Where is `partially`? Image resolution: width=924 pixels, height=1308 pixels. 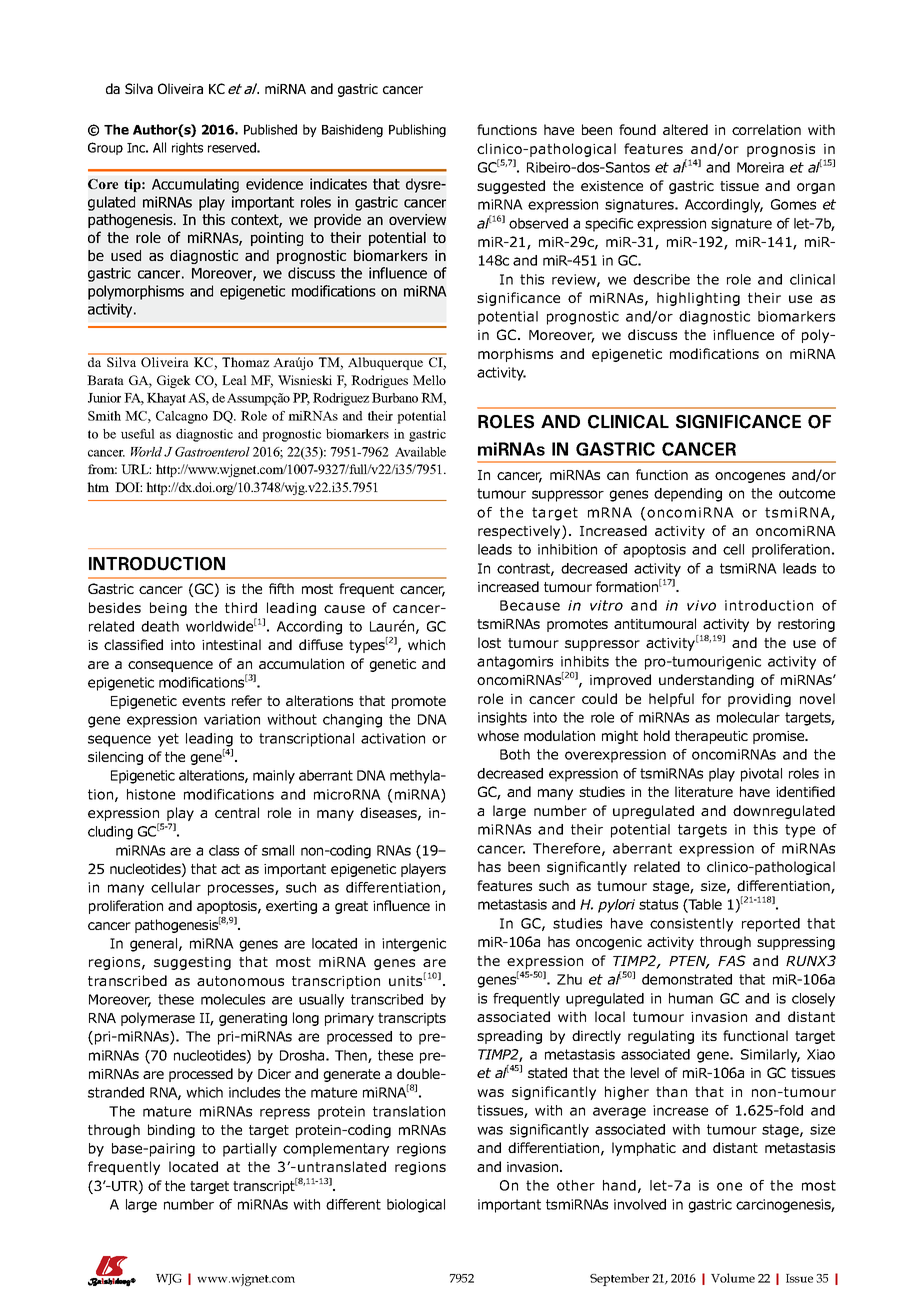 partially is located at coordinates (250, 1150).
